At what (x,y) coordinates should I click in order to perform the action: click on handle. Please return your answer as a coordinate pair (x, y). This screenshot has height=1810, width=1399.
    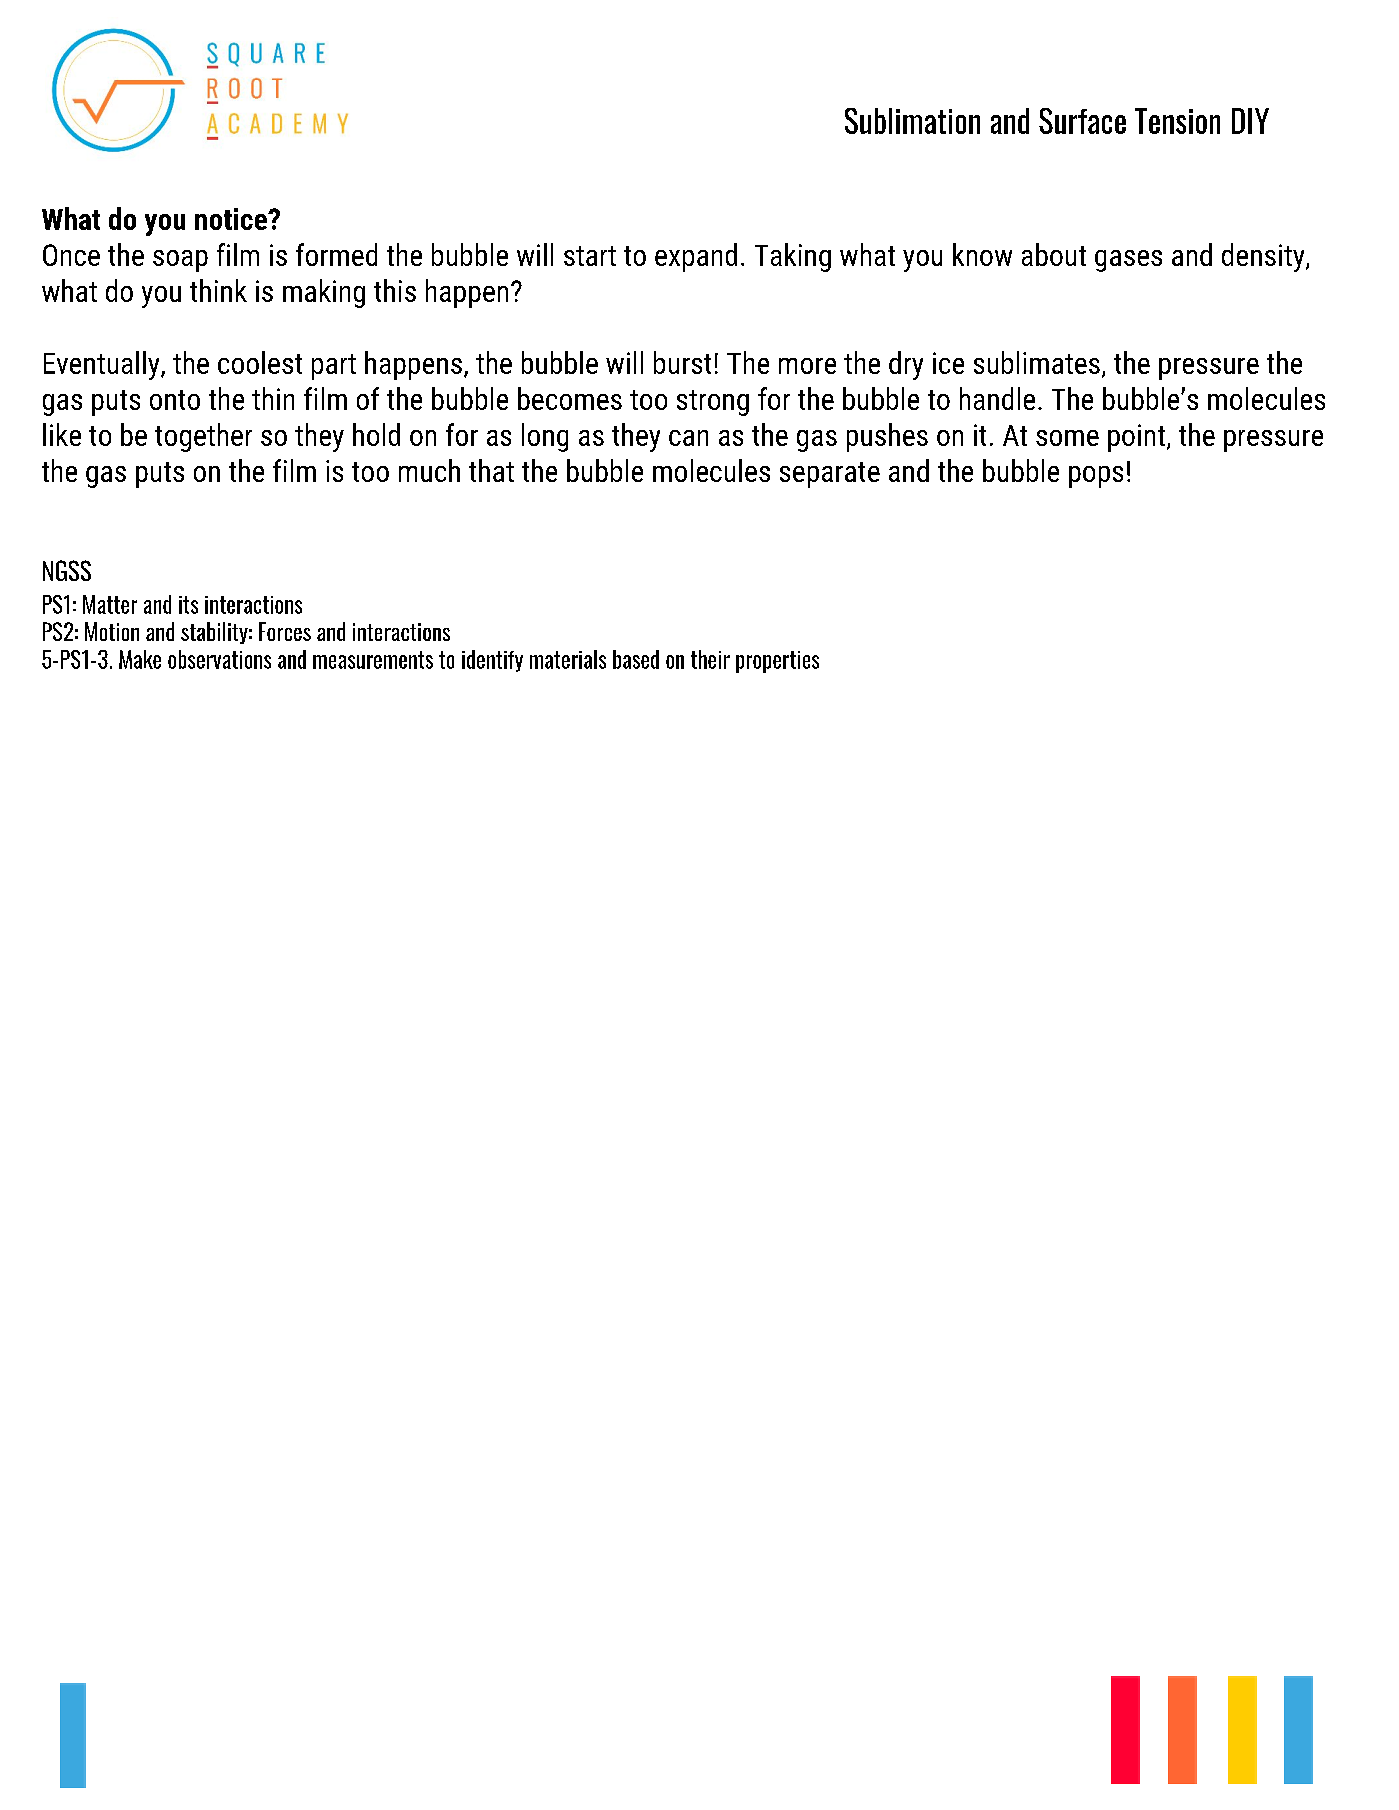
    Looking at the image, I should click on (997, 398).
